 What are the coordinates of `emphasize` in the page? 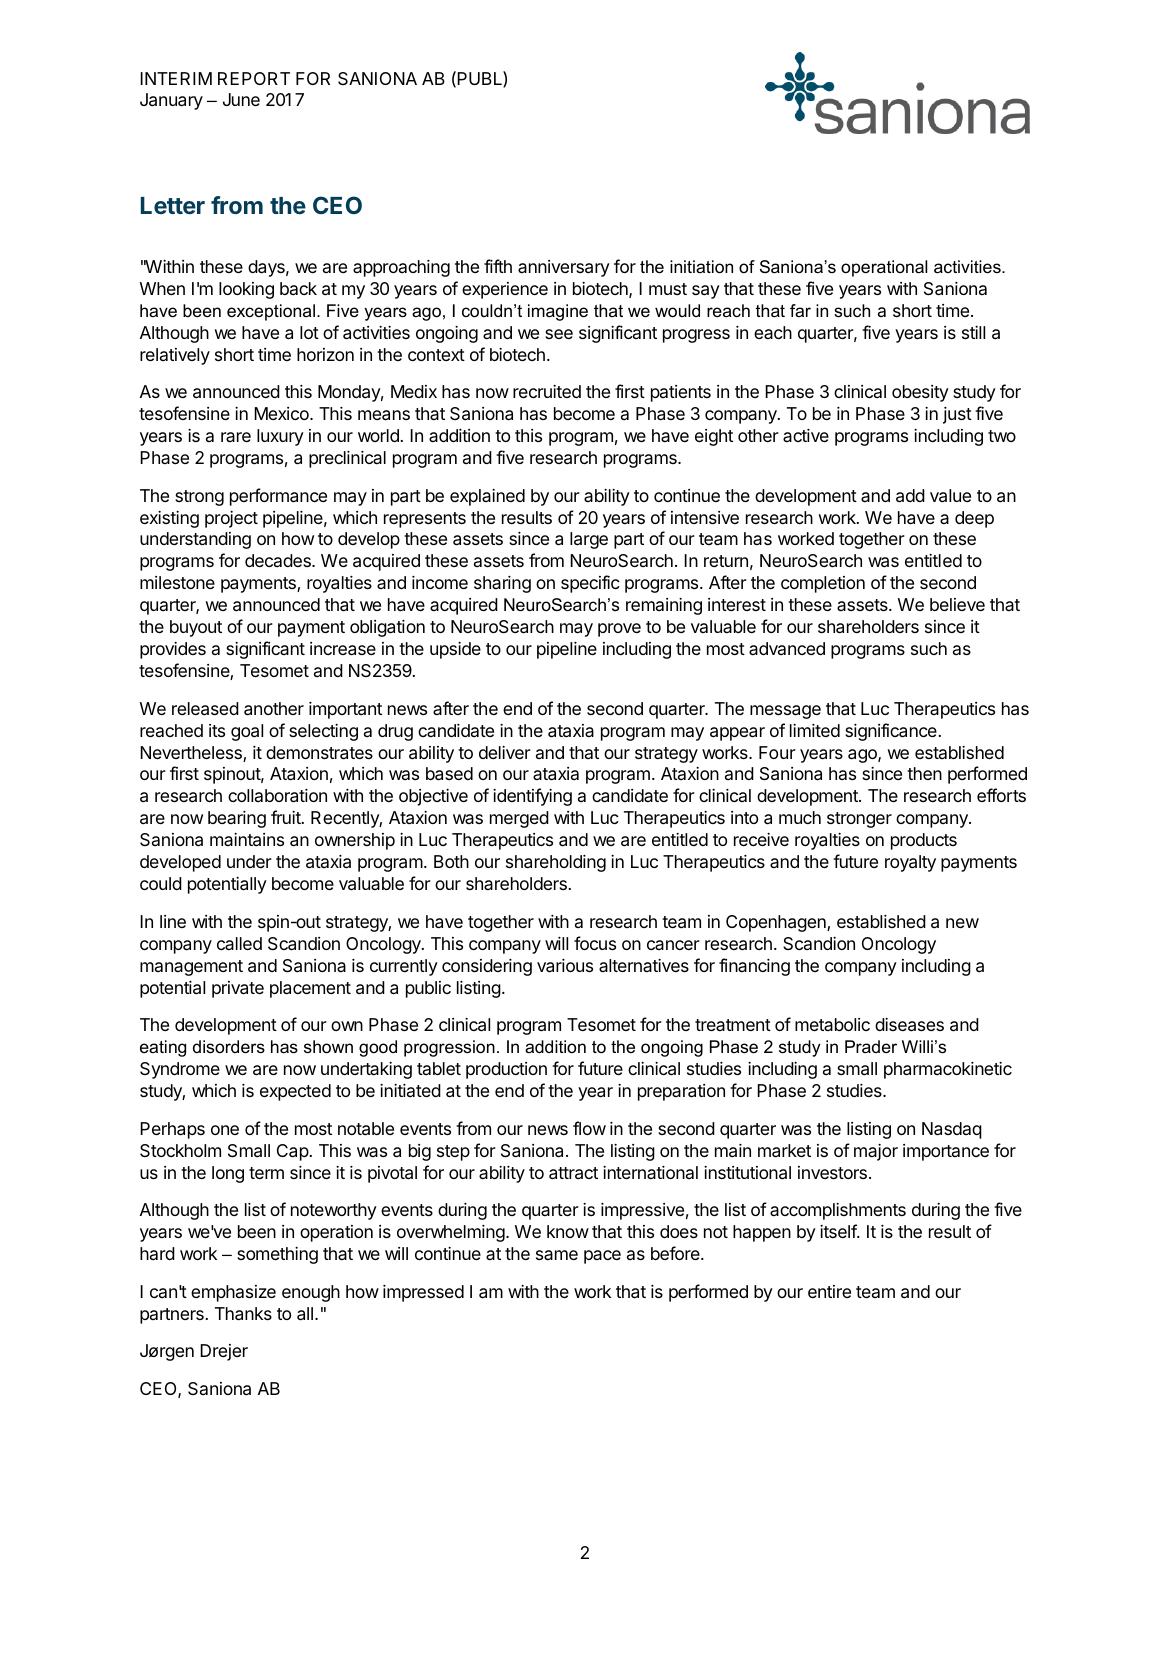 It's located at (233, 1293).
